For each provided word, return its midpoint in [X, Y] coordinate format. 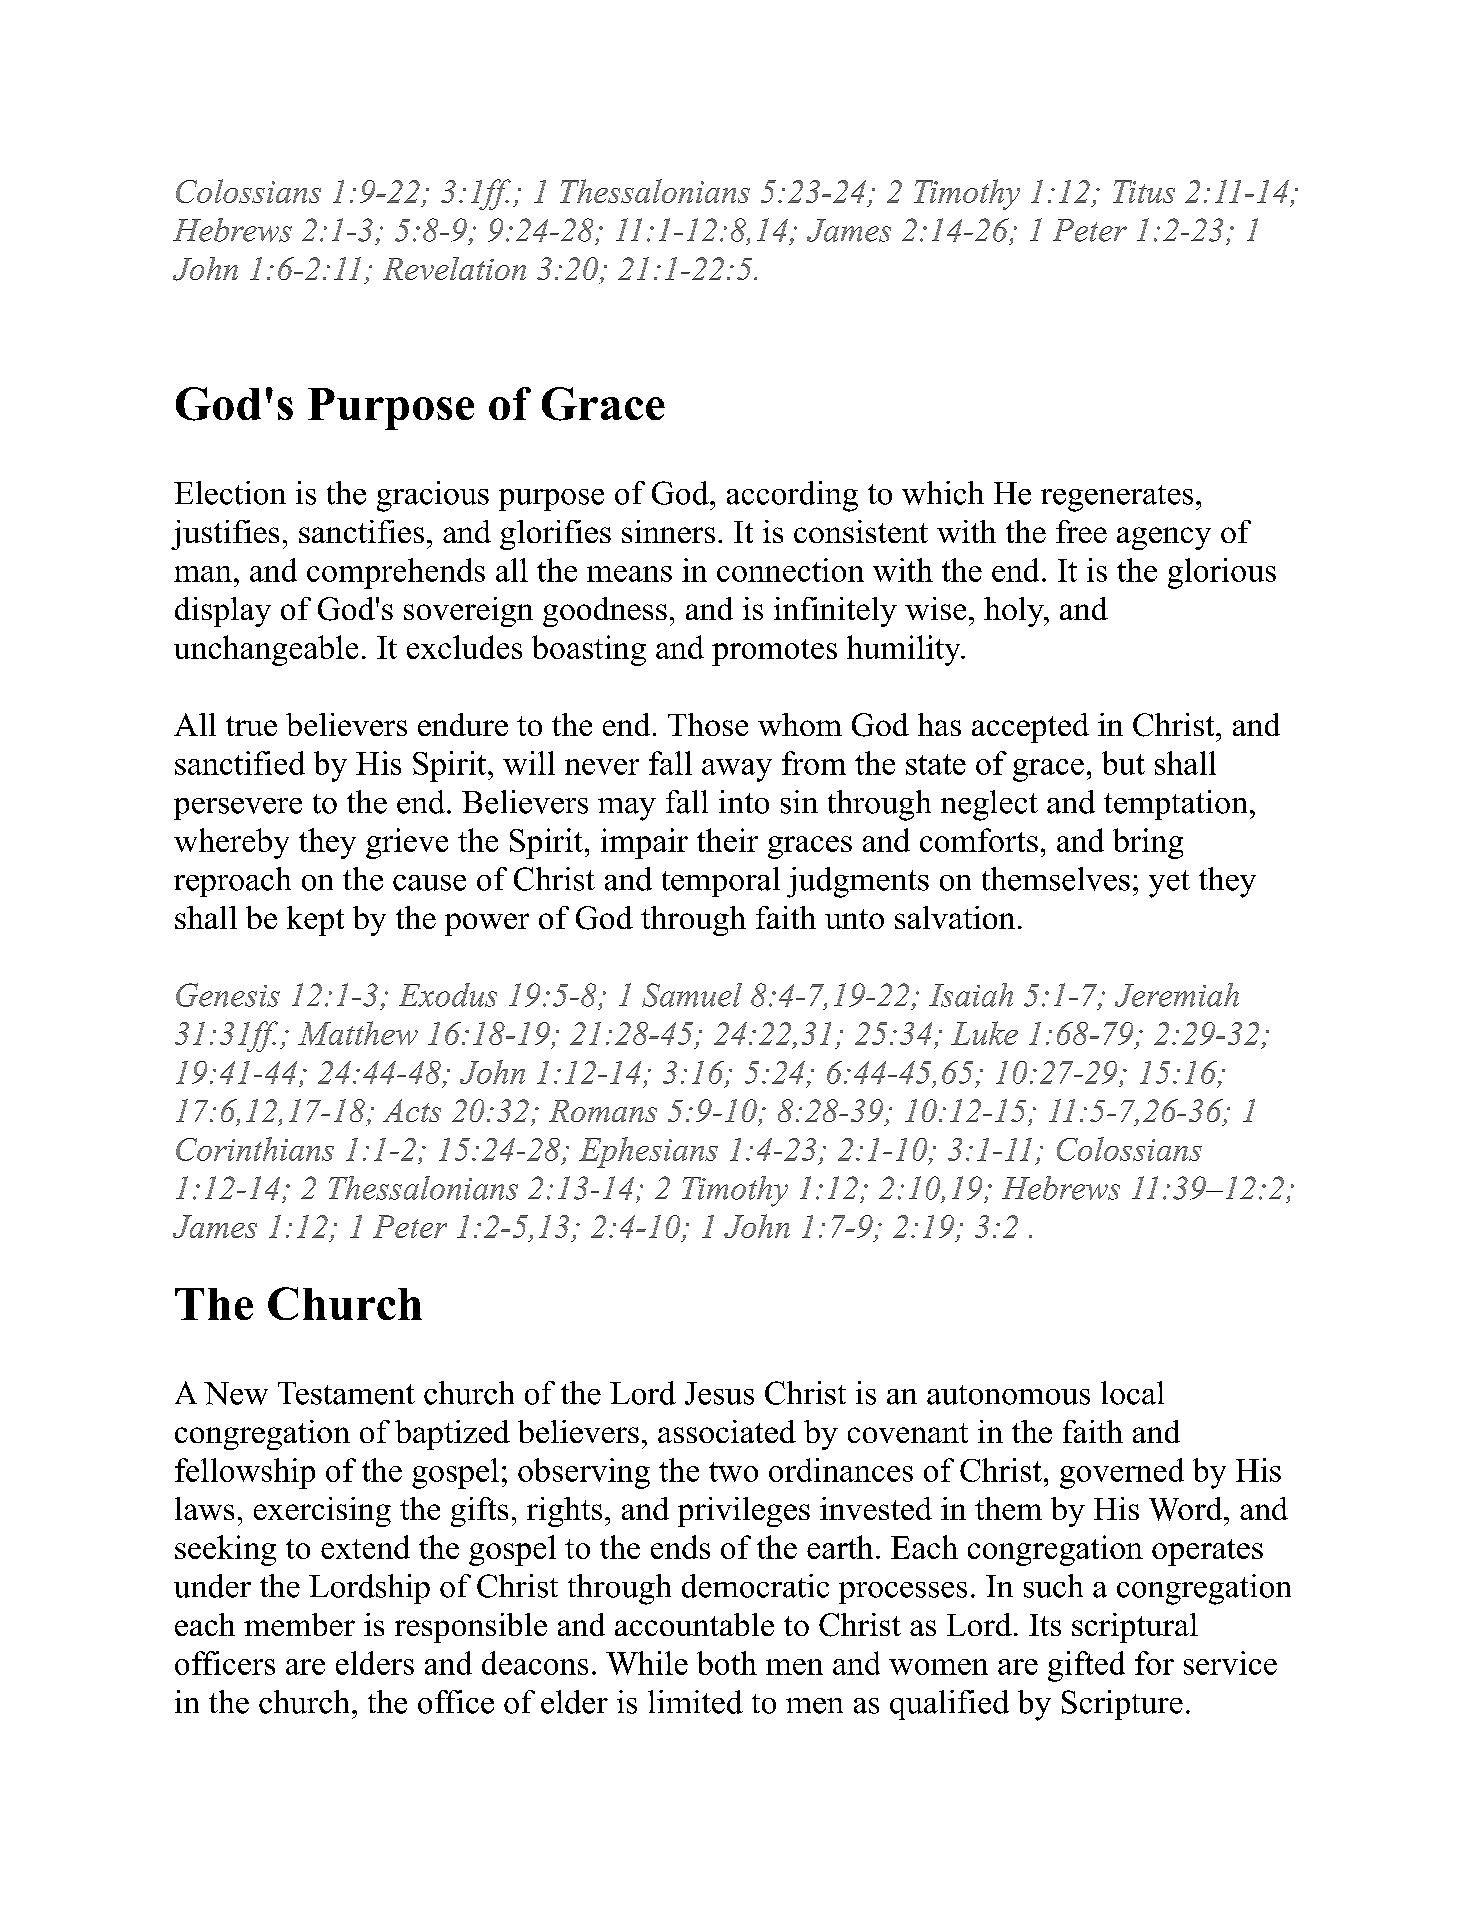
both [727, 1663]
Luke [984, 1033]
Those [708, 724]
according [792, 496]
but [1123, 763]
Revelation [454, 268]
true [251, 726]
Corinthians [255, 1149]
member [299, 1624]
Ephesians [648, 1152]
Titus [1144, 191]
